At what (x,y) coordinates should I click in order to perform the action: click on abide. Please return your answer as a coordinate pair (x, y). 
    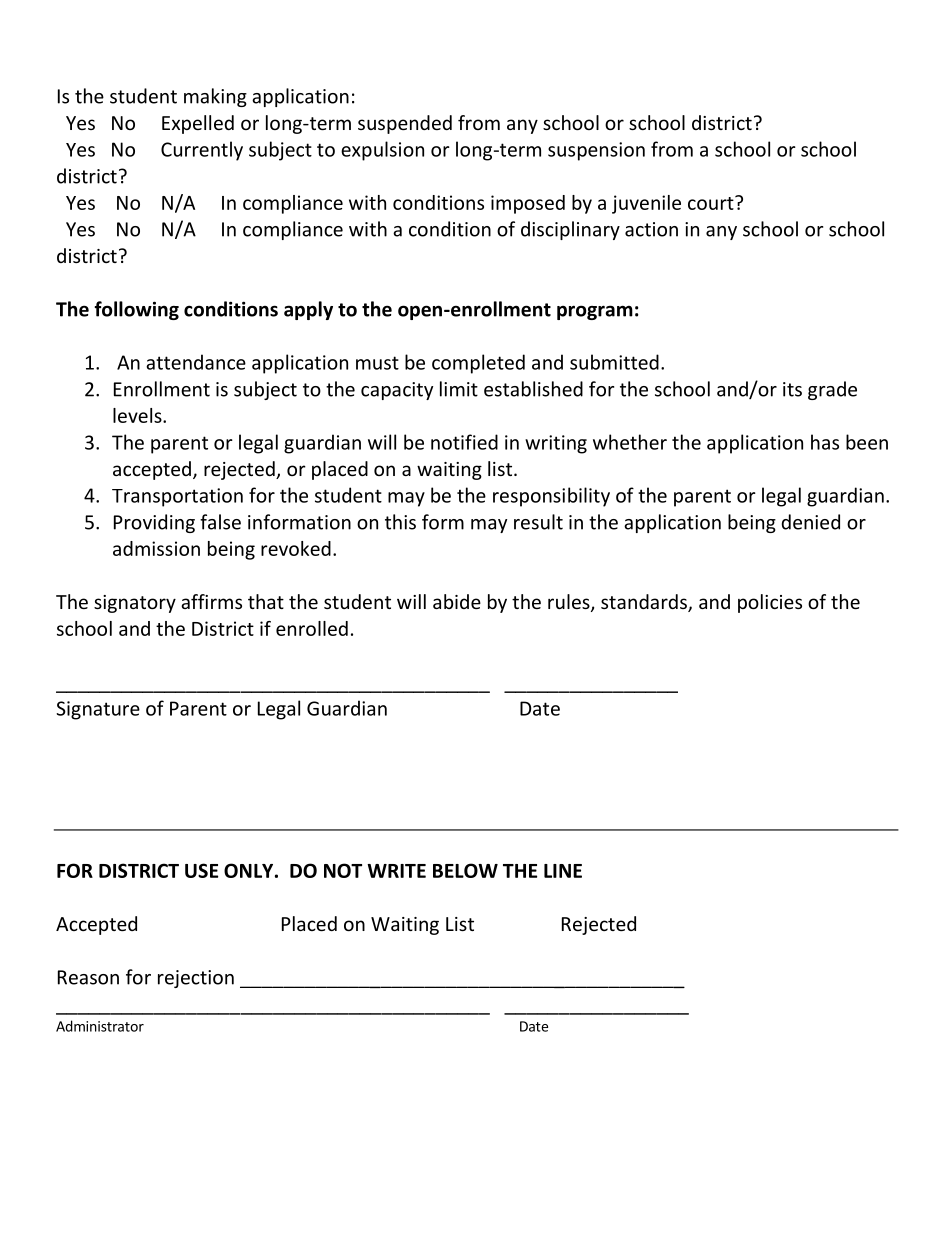
    Looking at the image, I should click on (457, 601).
